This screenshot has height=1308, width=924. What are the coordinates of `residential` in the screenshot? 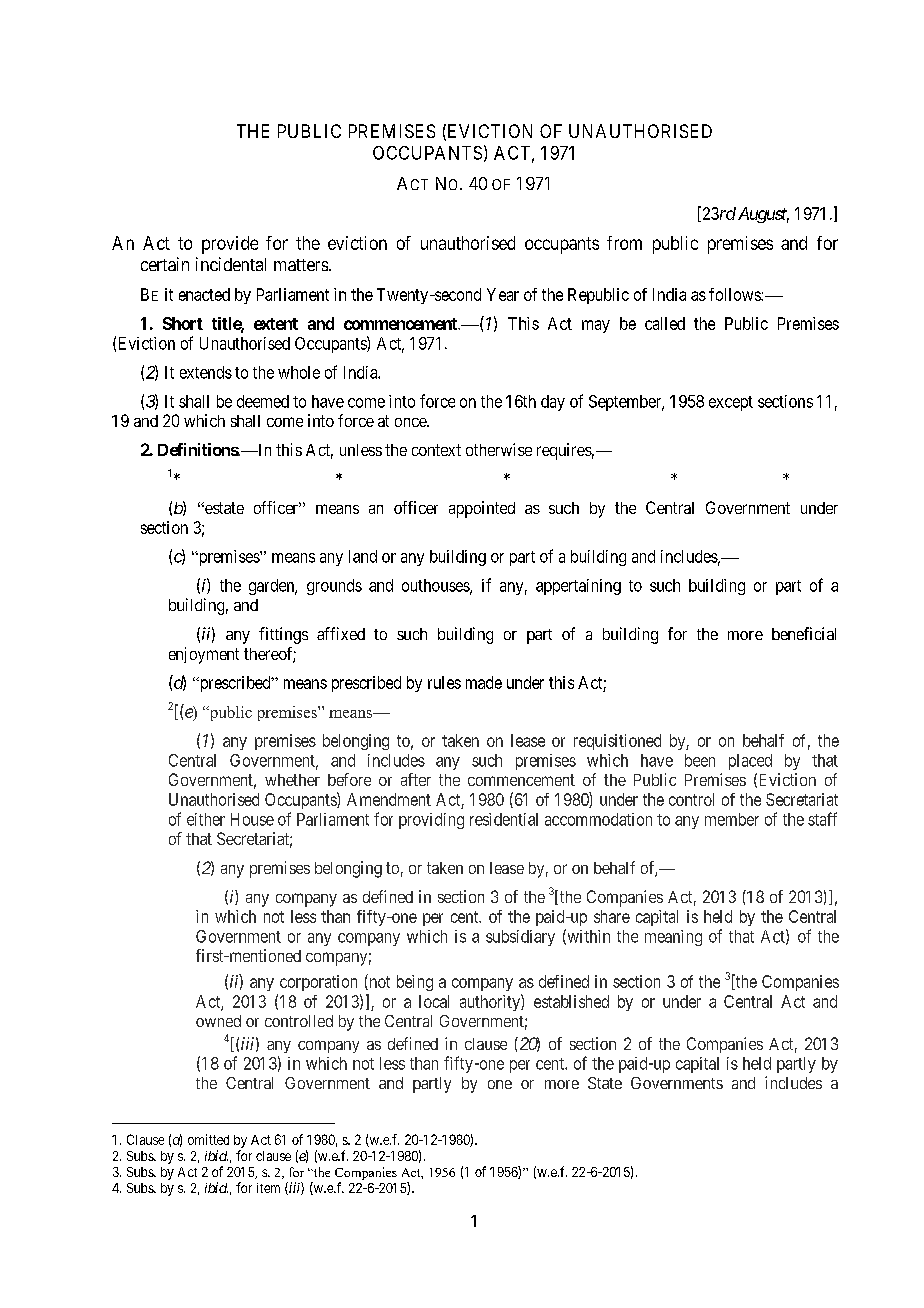 It's located at (504, 819).
